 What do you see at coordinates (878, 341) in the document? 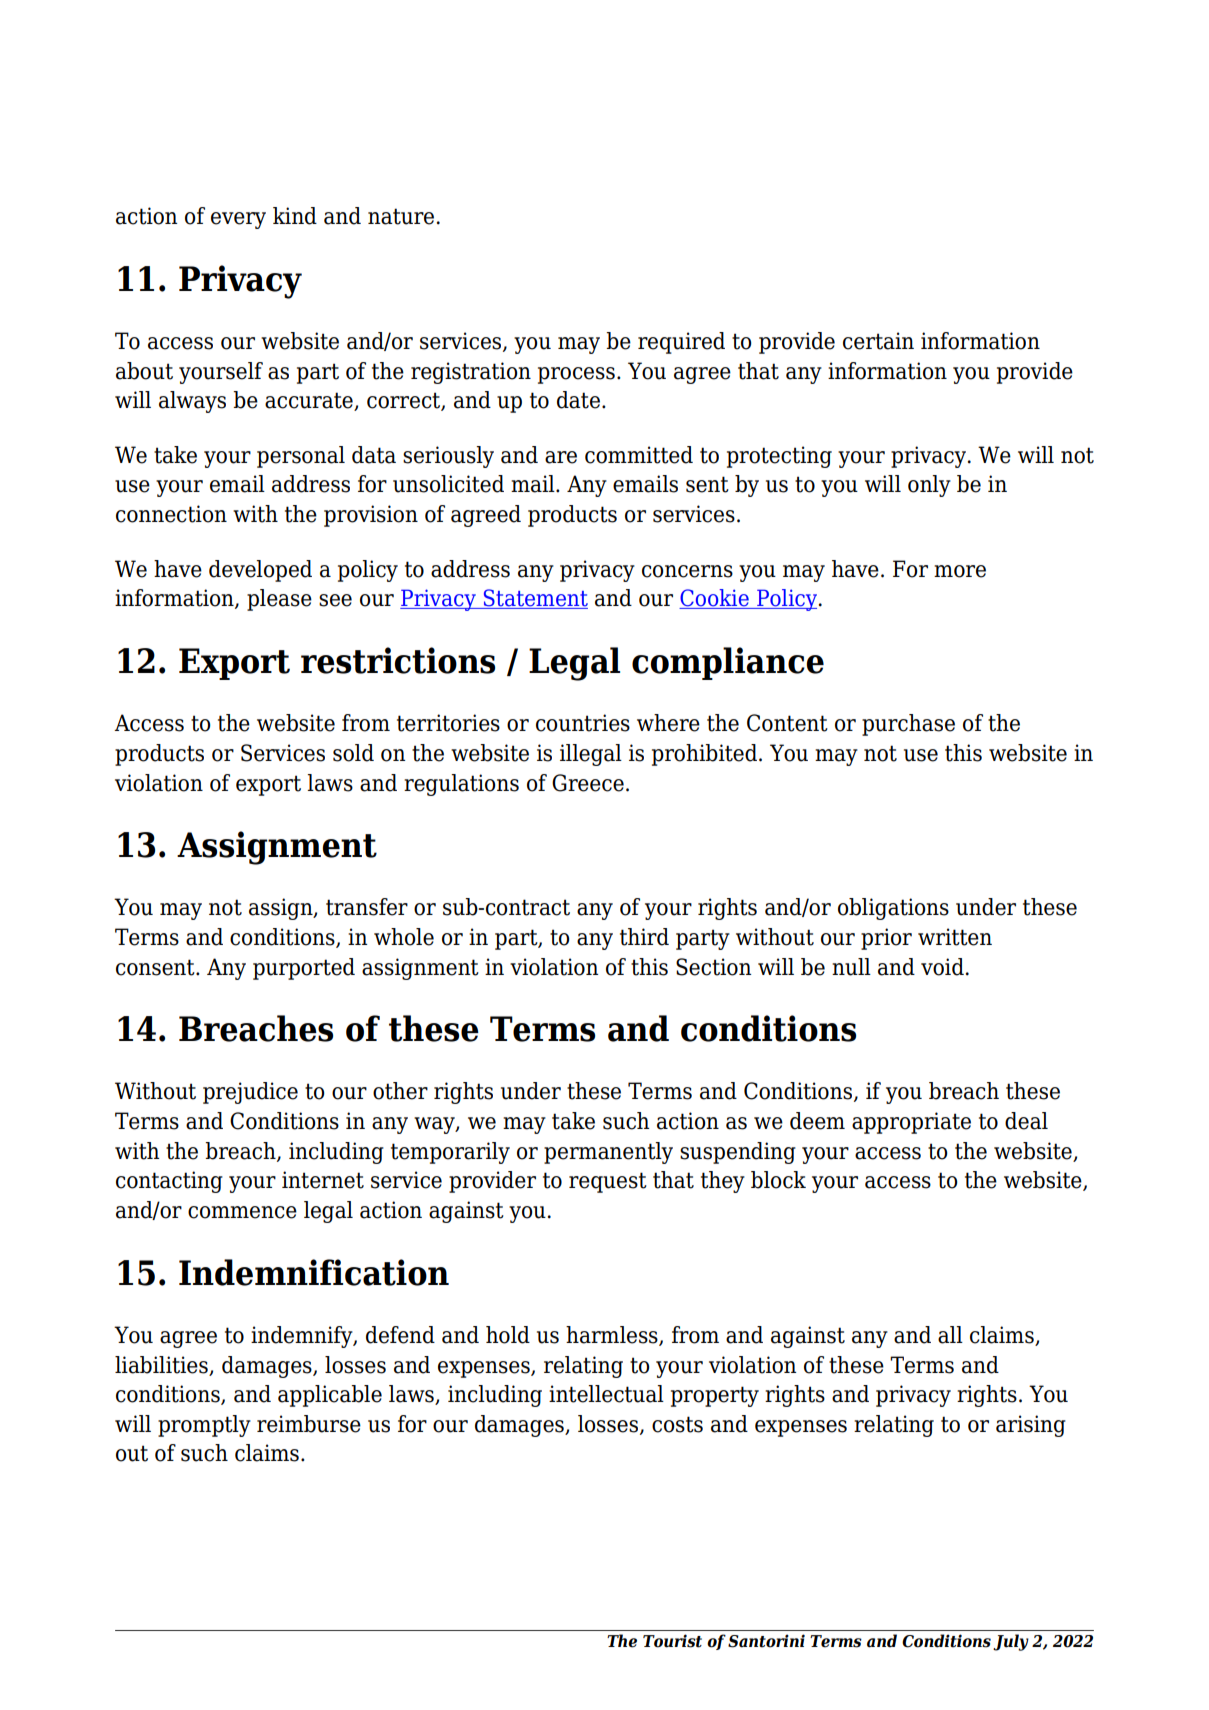
I see `certain` at bounding box center [878, 341].
